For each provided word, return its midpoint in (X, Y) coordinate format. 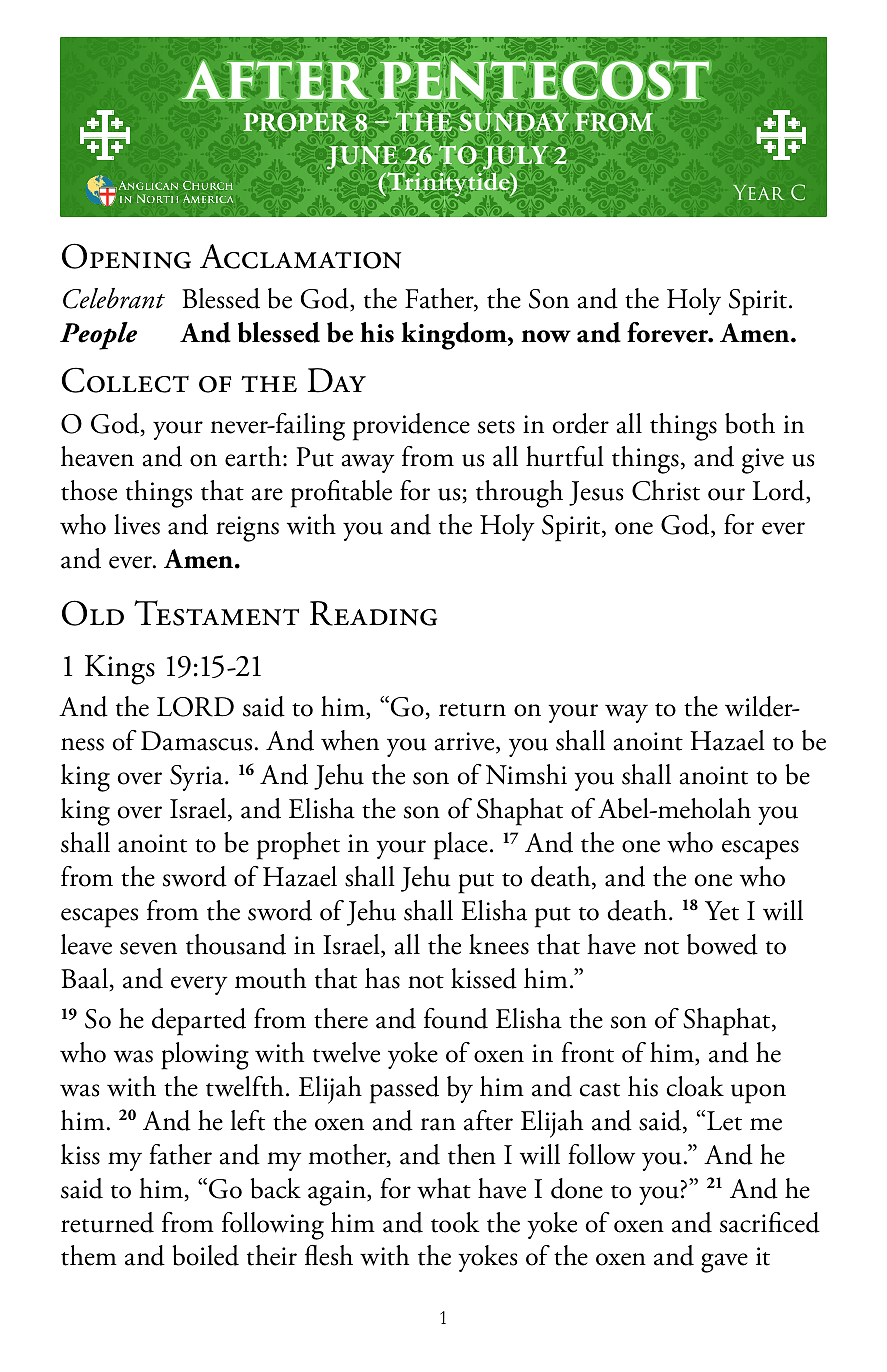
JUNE (362, 157)
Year (758, 192)
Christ (666, 490)
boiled (205, 1255)
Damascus (196, 741)
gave (724, 1263)
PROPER (296, 122)
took (455, 1222)
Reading (373, 613)
